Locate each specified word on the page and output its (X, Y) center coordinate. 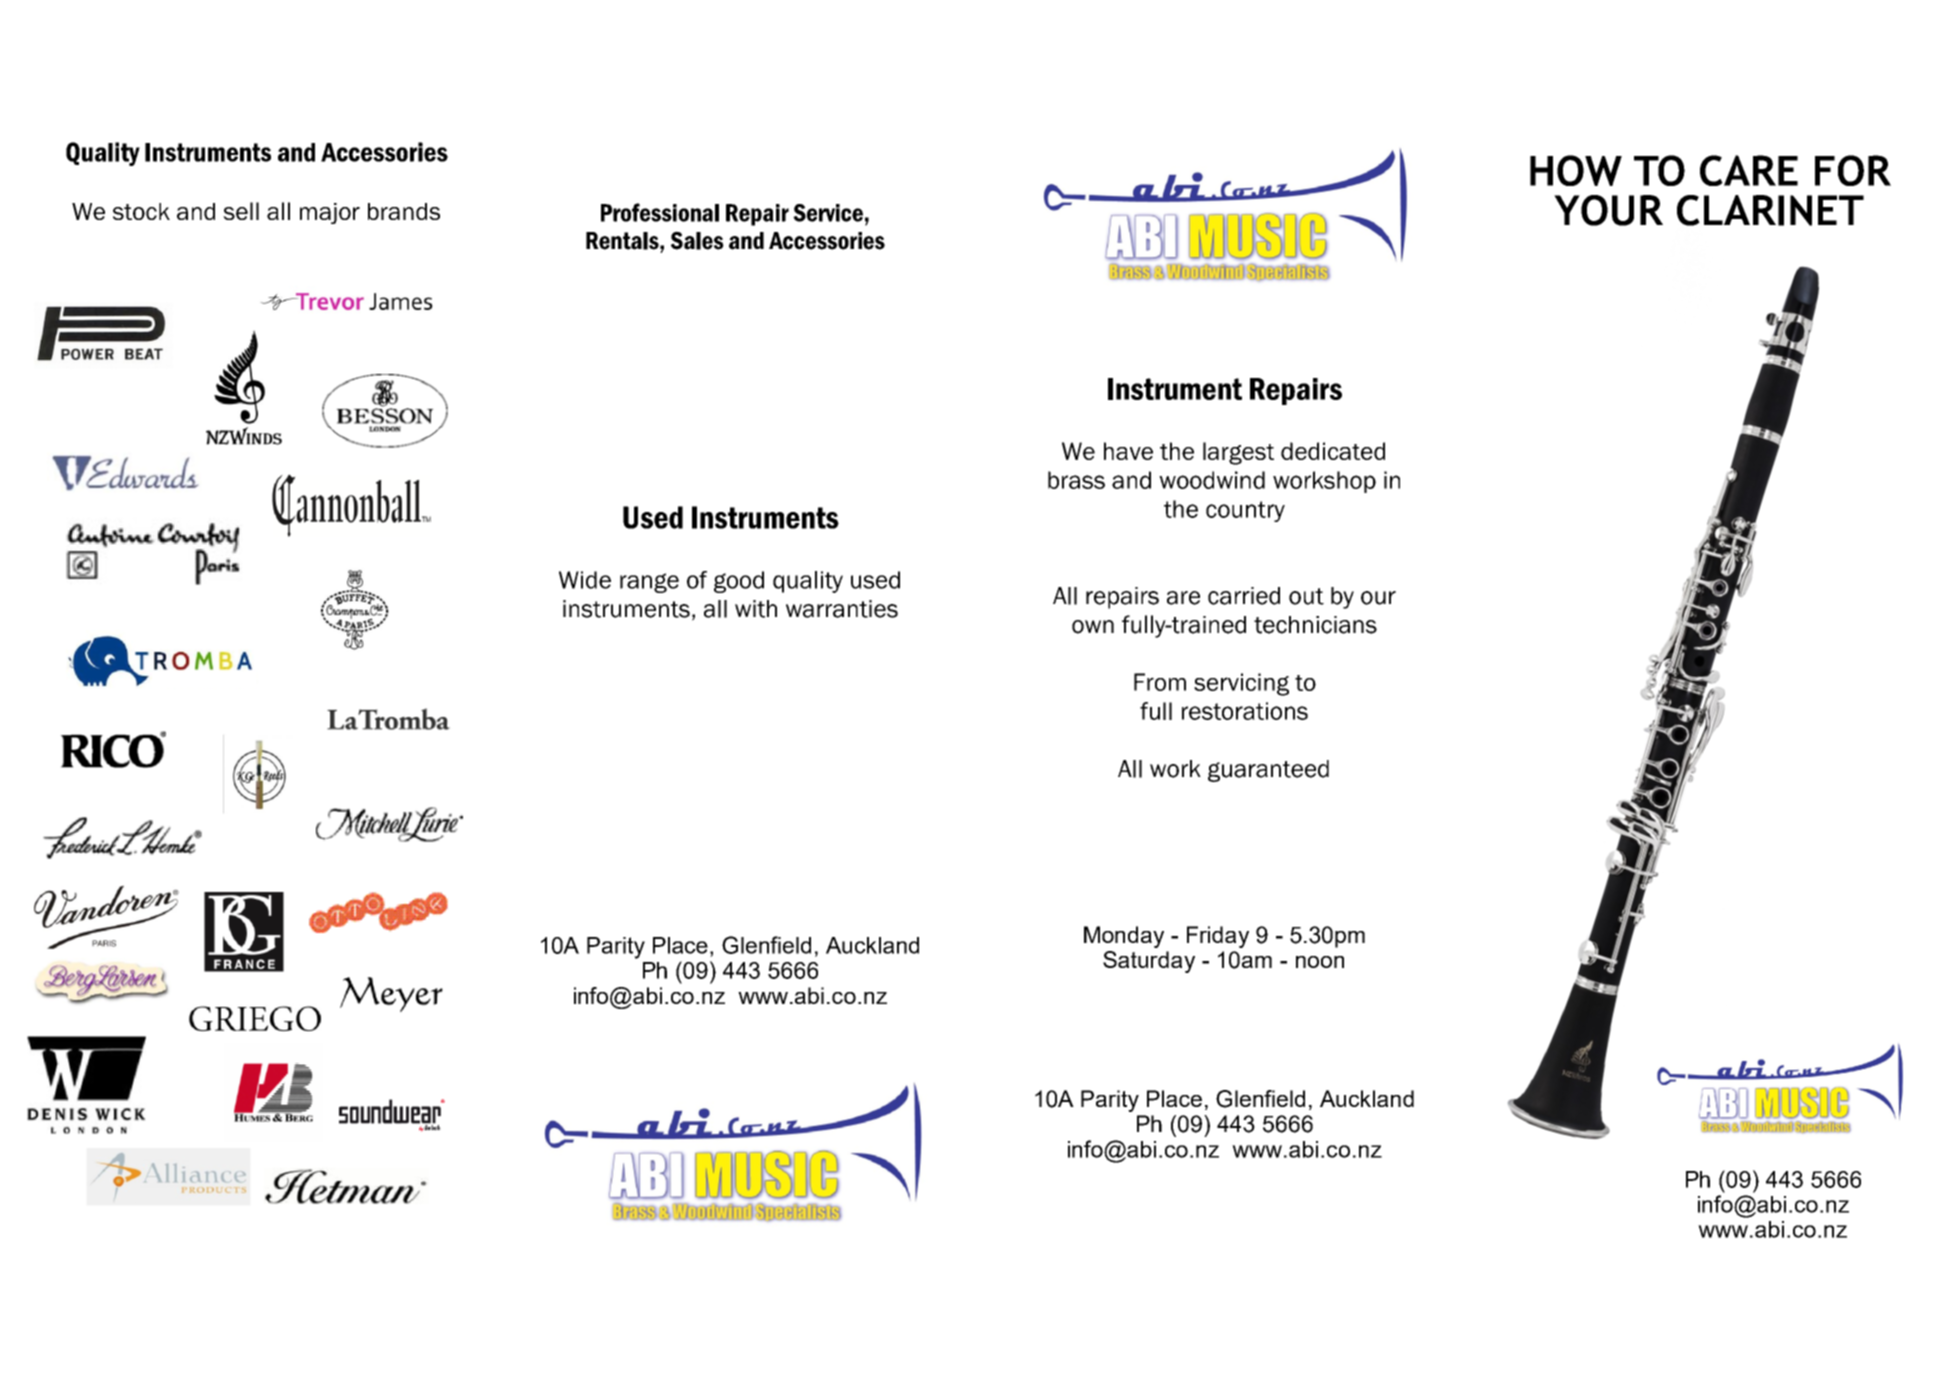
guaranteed (1268, 771)
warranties (842, 609)
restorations (1245, 711)
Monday (1124, 937)
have (1128, 451)
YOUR (1608, 210)
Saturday (1149, 962)
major (330, 213)
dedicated (1333, 451)
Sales (697, 240)
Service (828, 213)
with (756, 609)
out (1306, 596)
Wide (585, 580)
